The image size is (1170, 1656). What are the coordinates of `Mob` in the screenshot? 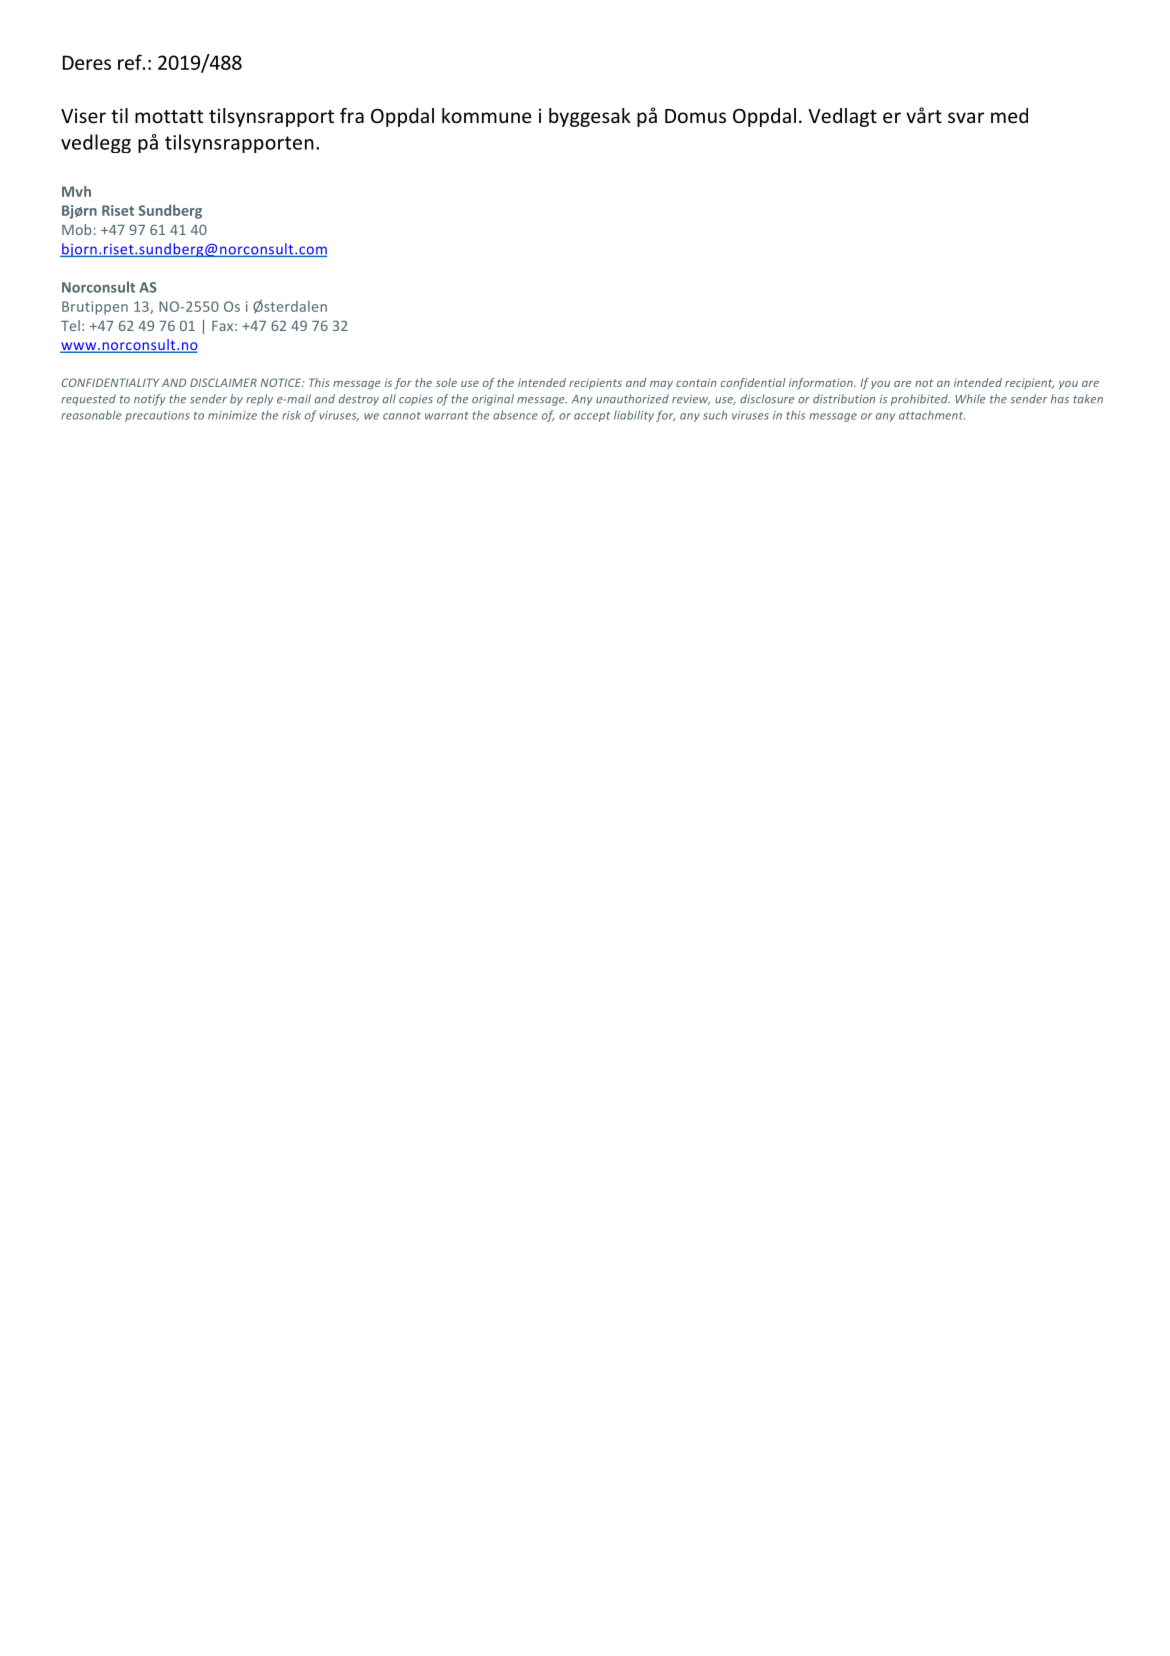 It's located at (76, 229).
